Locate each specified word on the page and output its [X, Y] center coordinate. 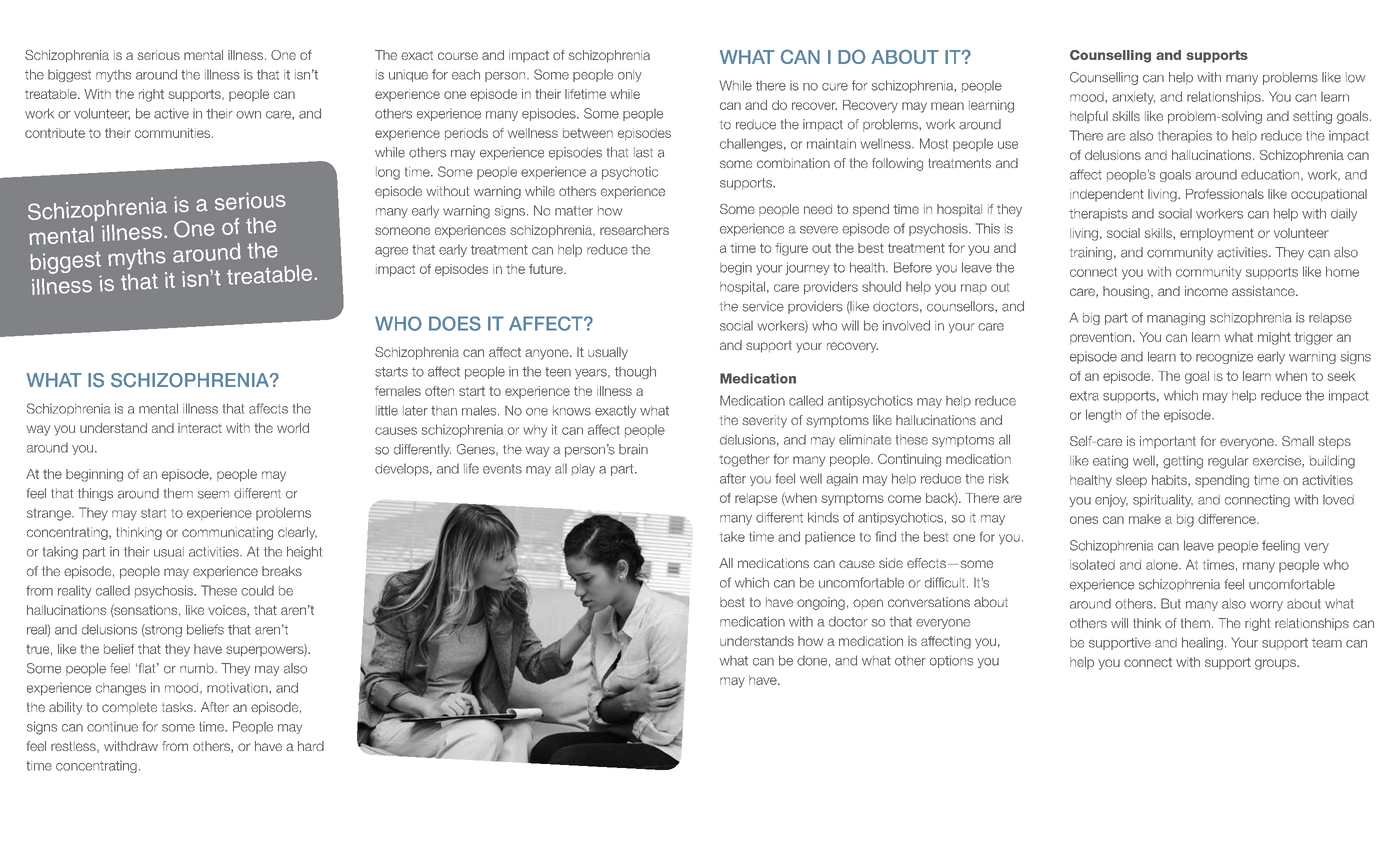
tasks [178, 707]
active [171, 113]
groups [1276, 664]
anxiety [1133, 98]
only [630, 76]
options [951, 661]
